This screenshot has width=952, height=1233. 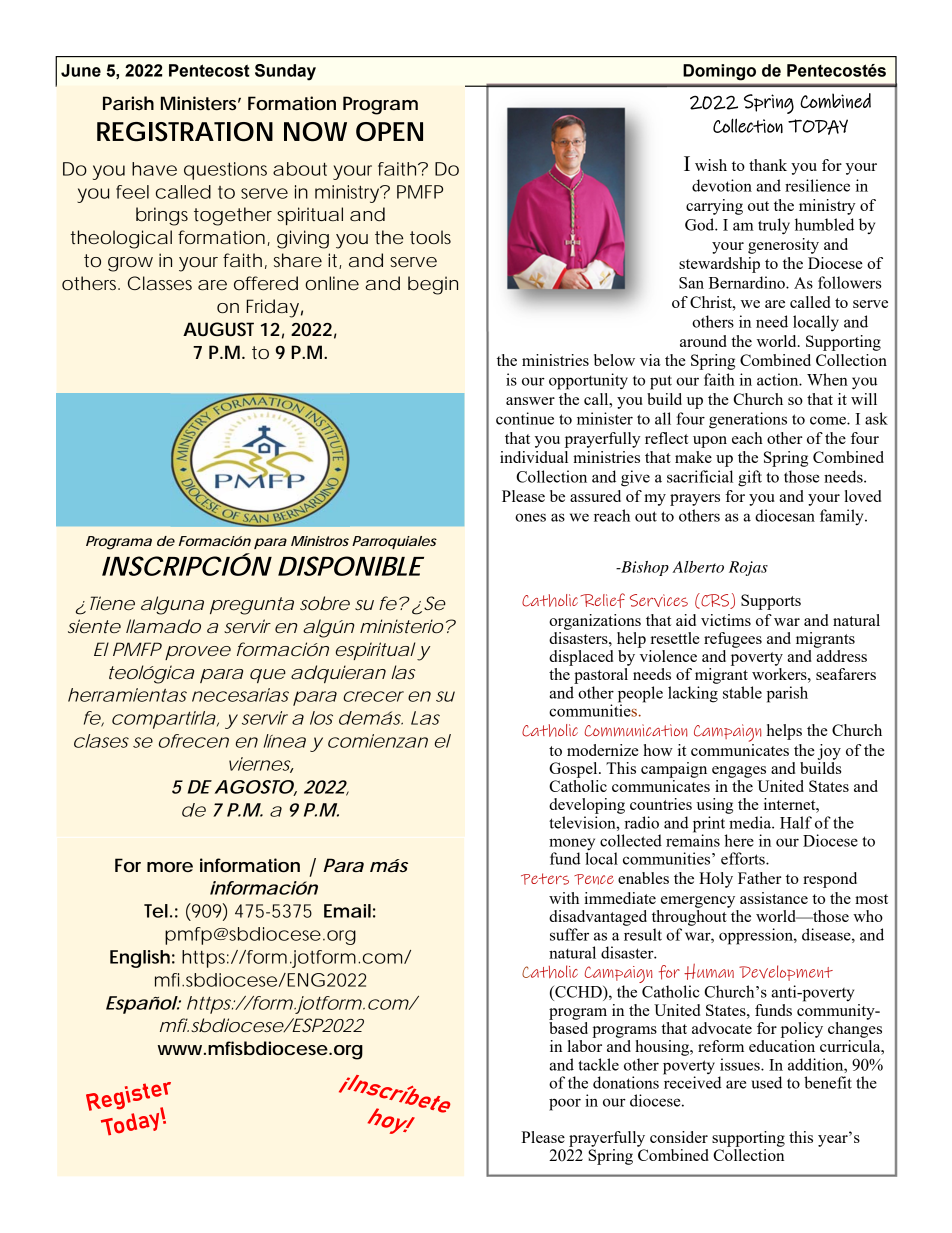 What do you see at coordinates (154, 169) in the screenshot?
I see `have` at bounding box center [154, 169].
